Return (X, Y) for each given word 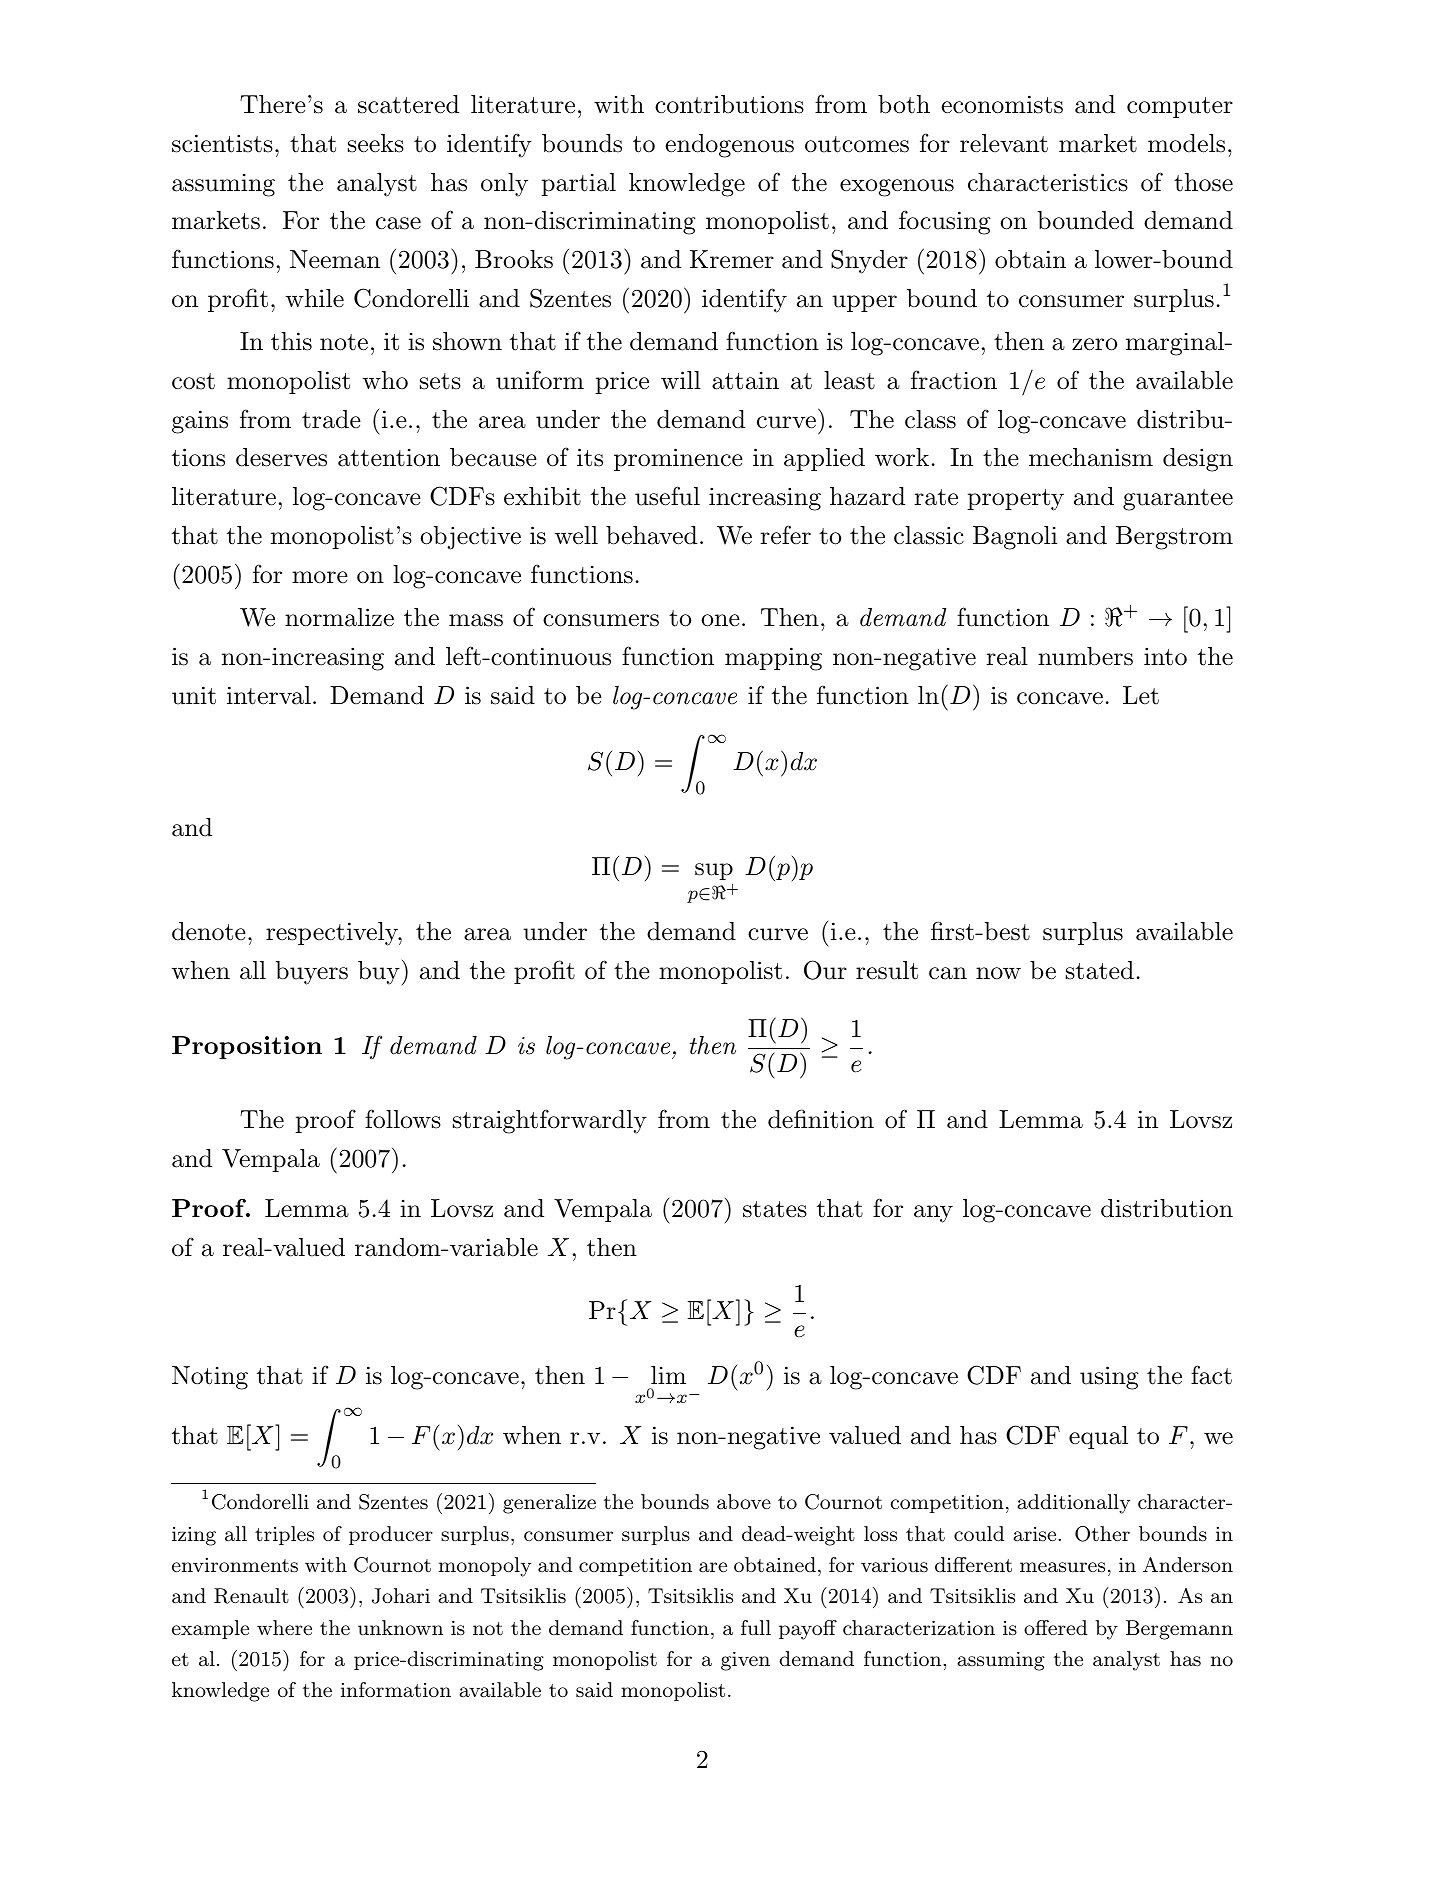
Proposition (247, 1047)
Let (1141, 695)
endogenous (729, 146)
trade (331, 419)
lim (668, 1375)
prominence (678, 459)
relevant (1004, 143)
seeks (376, 143)
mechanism (1091, 457)
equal (1098, 1437)
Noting (210, 1378)
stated (1100, 970)
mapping (773, 659)
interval (269, 695)
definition (821, 1119)
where (284, 1627)
